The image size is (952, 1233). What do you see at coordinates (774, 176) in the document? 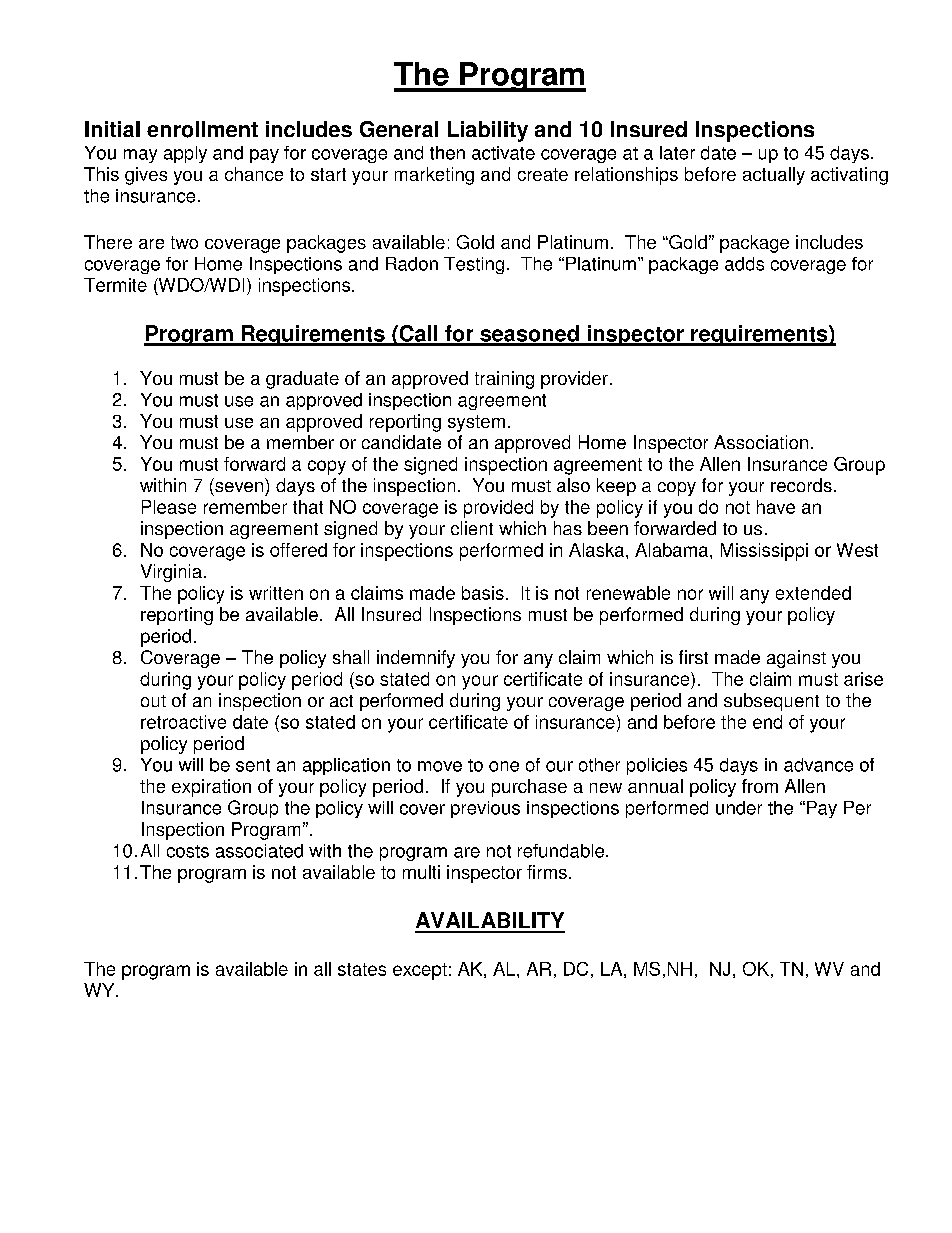
I see `actually` at bounding box center [774, 176].
